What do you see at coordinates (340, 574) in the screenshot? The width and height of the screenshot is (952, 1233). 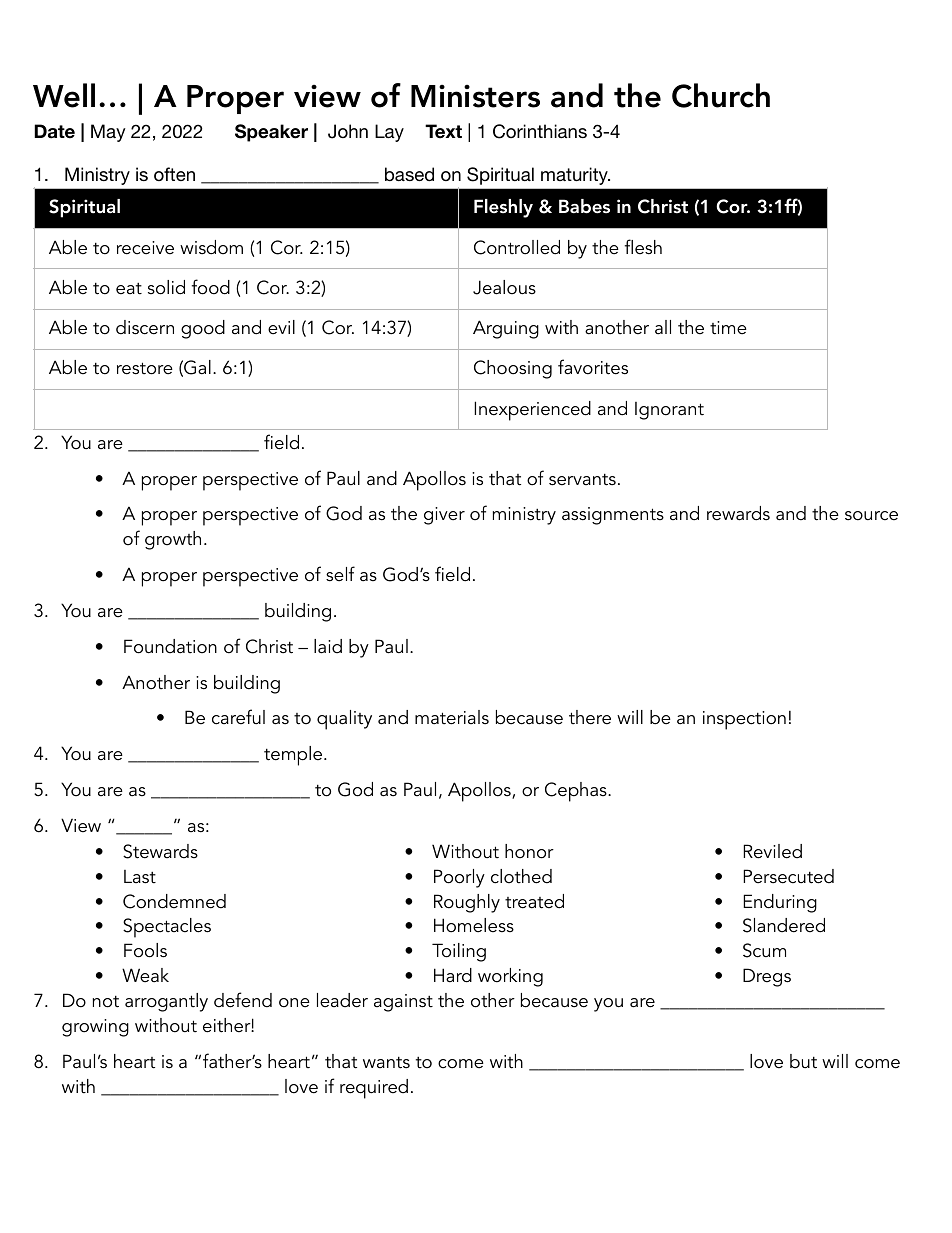 I see `self` at bounding box center [340, 574].
